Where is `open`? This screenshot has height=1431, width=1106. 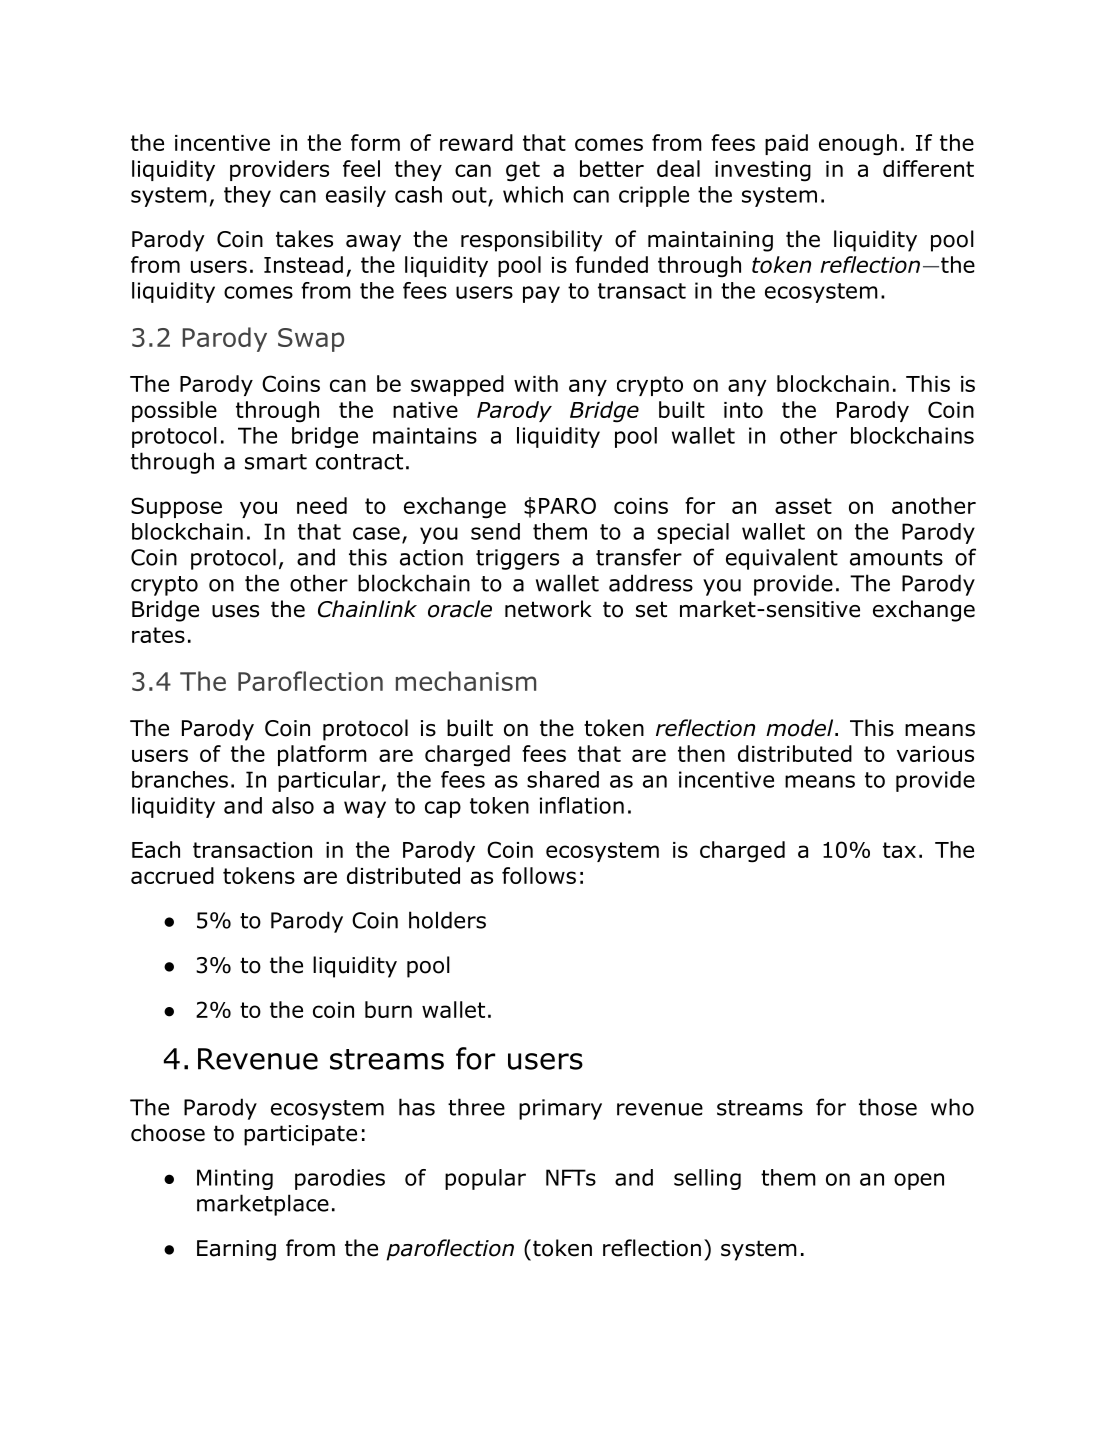 open is located at coordinates (919, 1181).
